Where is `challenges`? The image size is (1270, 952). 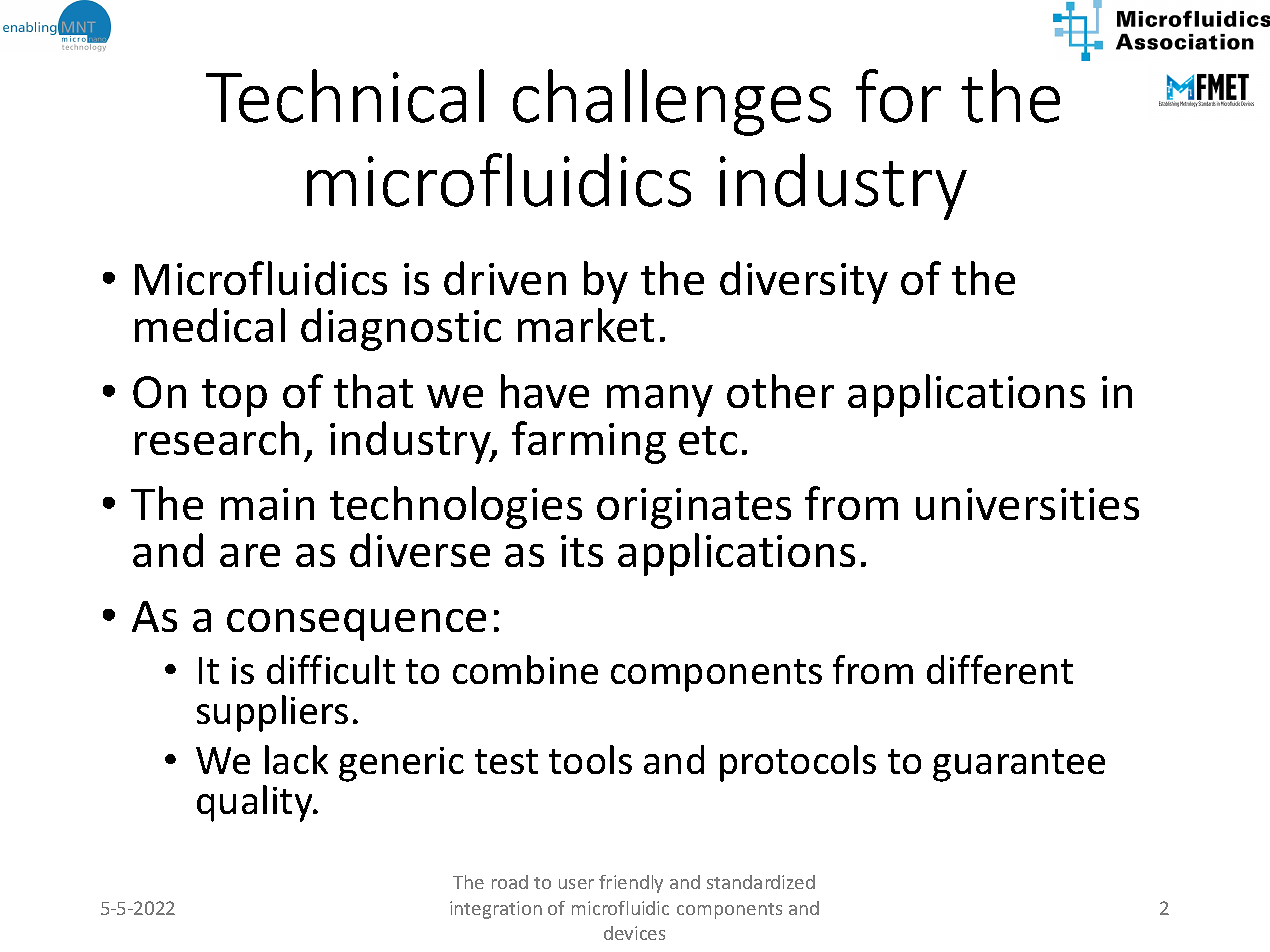
challenges is located at coordinates (672, 102).
